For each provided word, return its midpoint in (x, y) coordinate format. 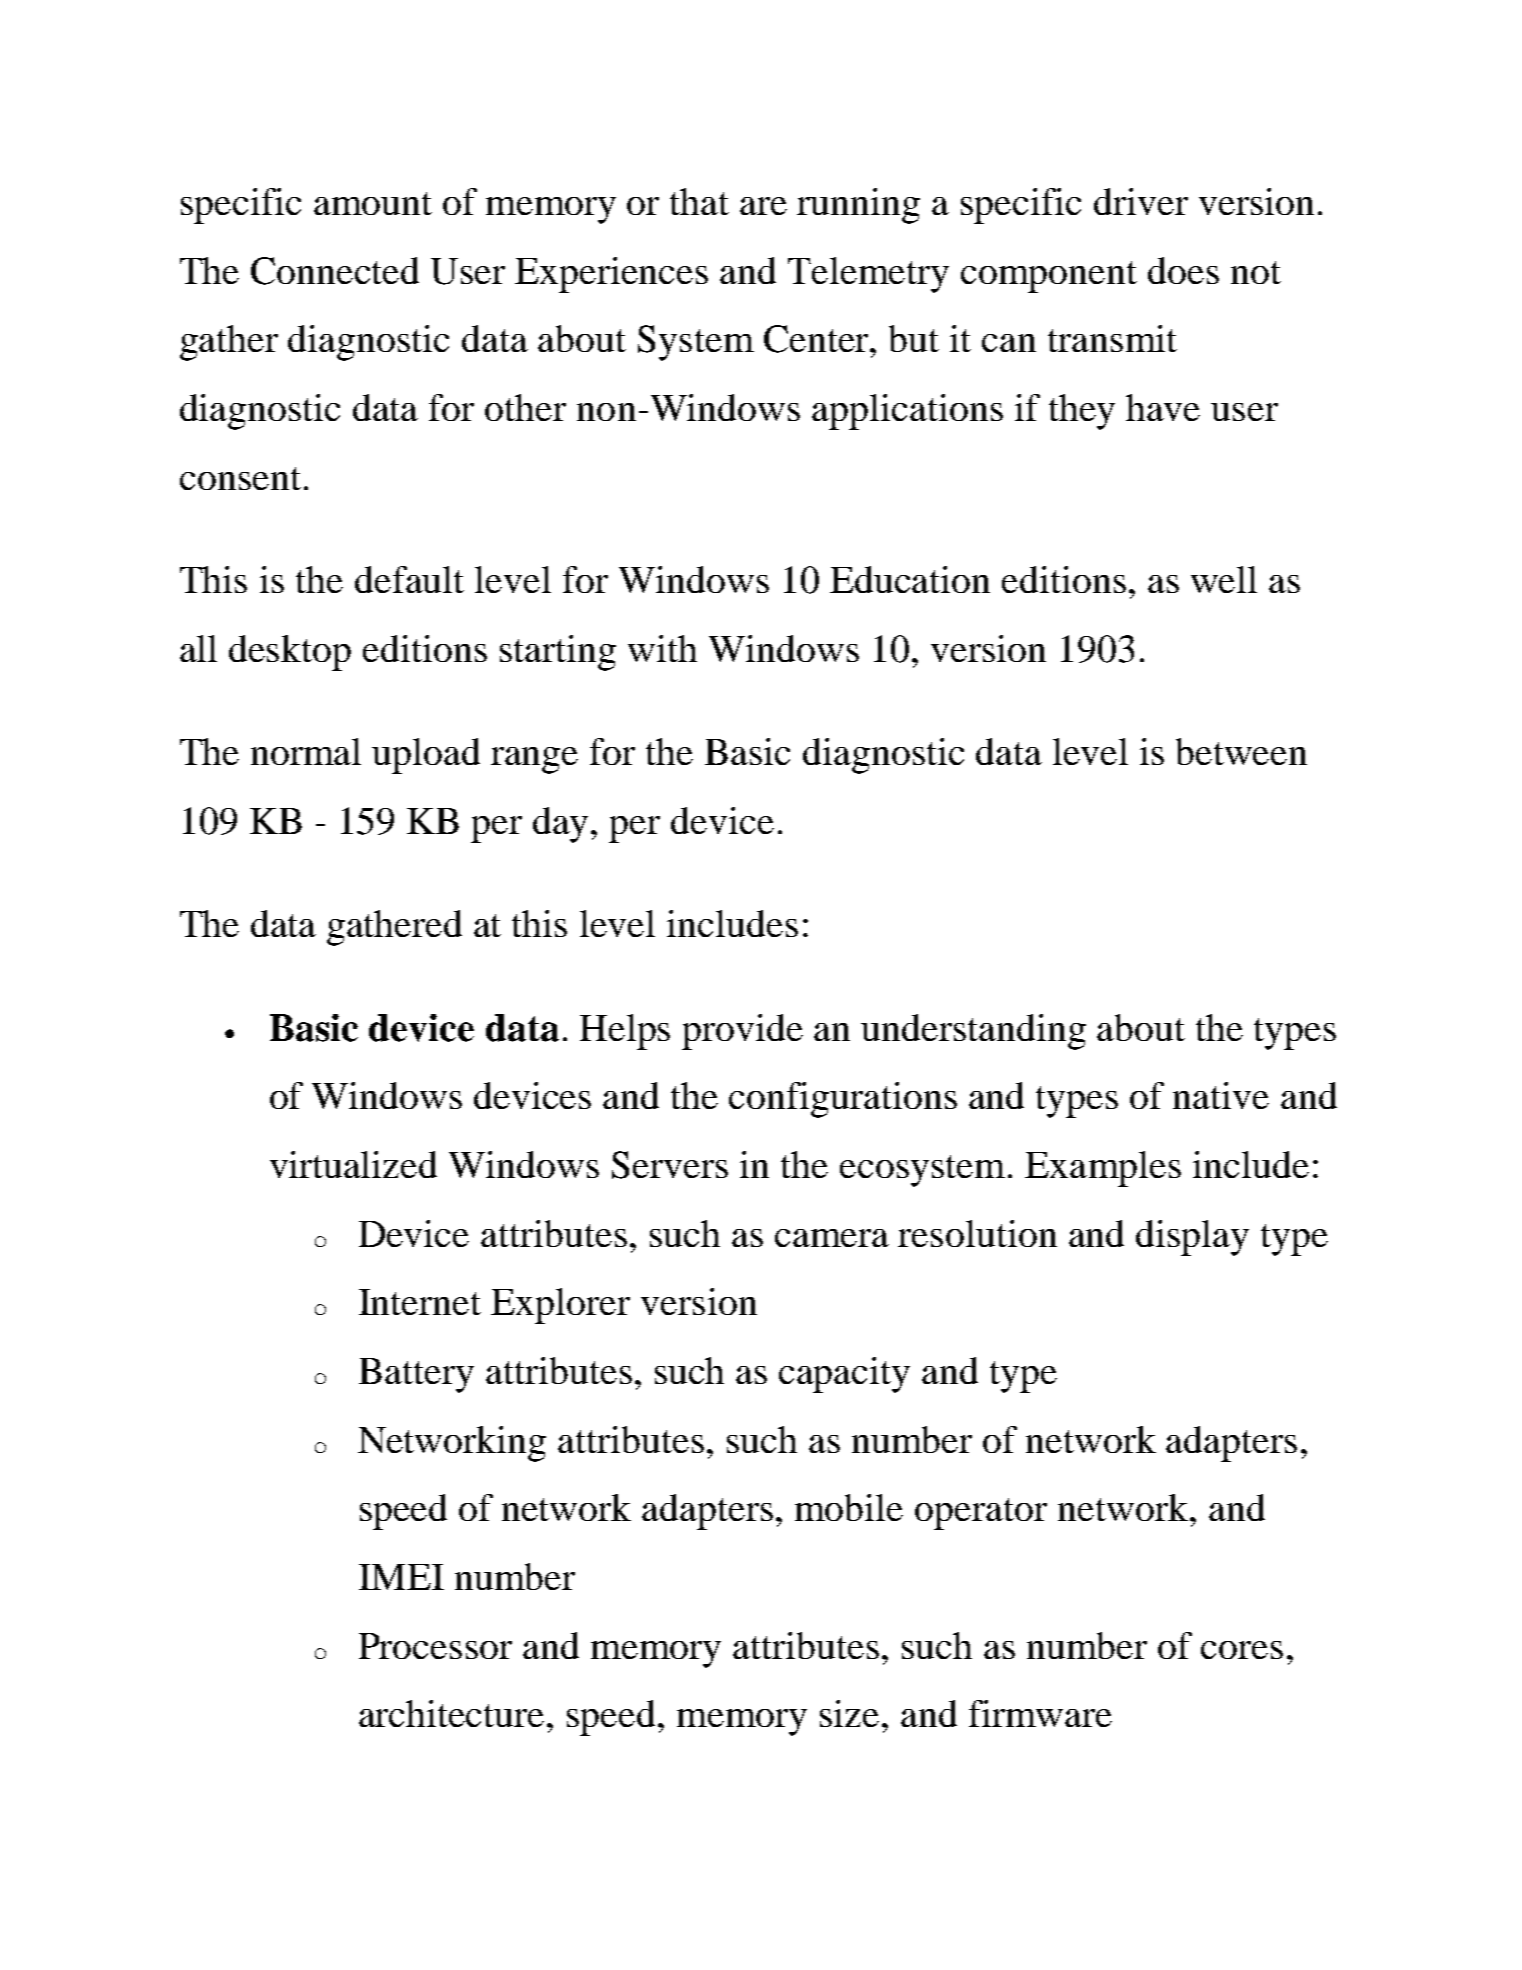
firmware (1040, 1713)
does (1183, 270)
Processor (435, 1646)
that (699, 201)
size (849, 1713)
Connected (335, 271)
